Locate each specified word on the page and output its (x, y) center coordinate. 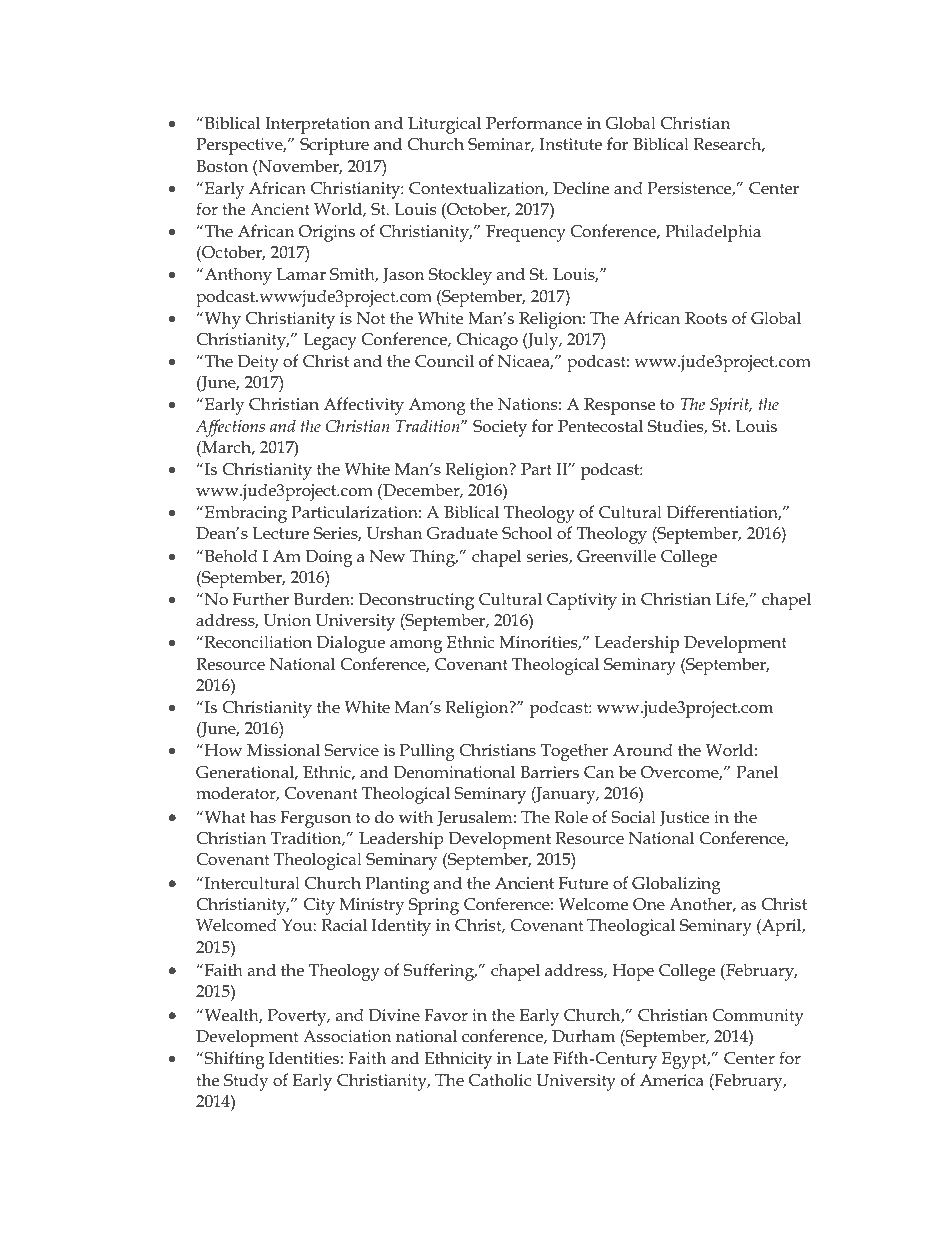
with (416, 816)
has (263, 816)
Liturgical (444, 125)
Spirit (731, 406)
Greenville (616, 555)
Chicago (487, 341)
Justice (684, 819)
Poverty (298, 1017)
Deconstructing (416, 601)
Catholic (500, 1079)
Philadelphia (713, 233)
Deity (258, 363)
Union (287, 620)
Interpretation (317, 125)
